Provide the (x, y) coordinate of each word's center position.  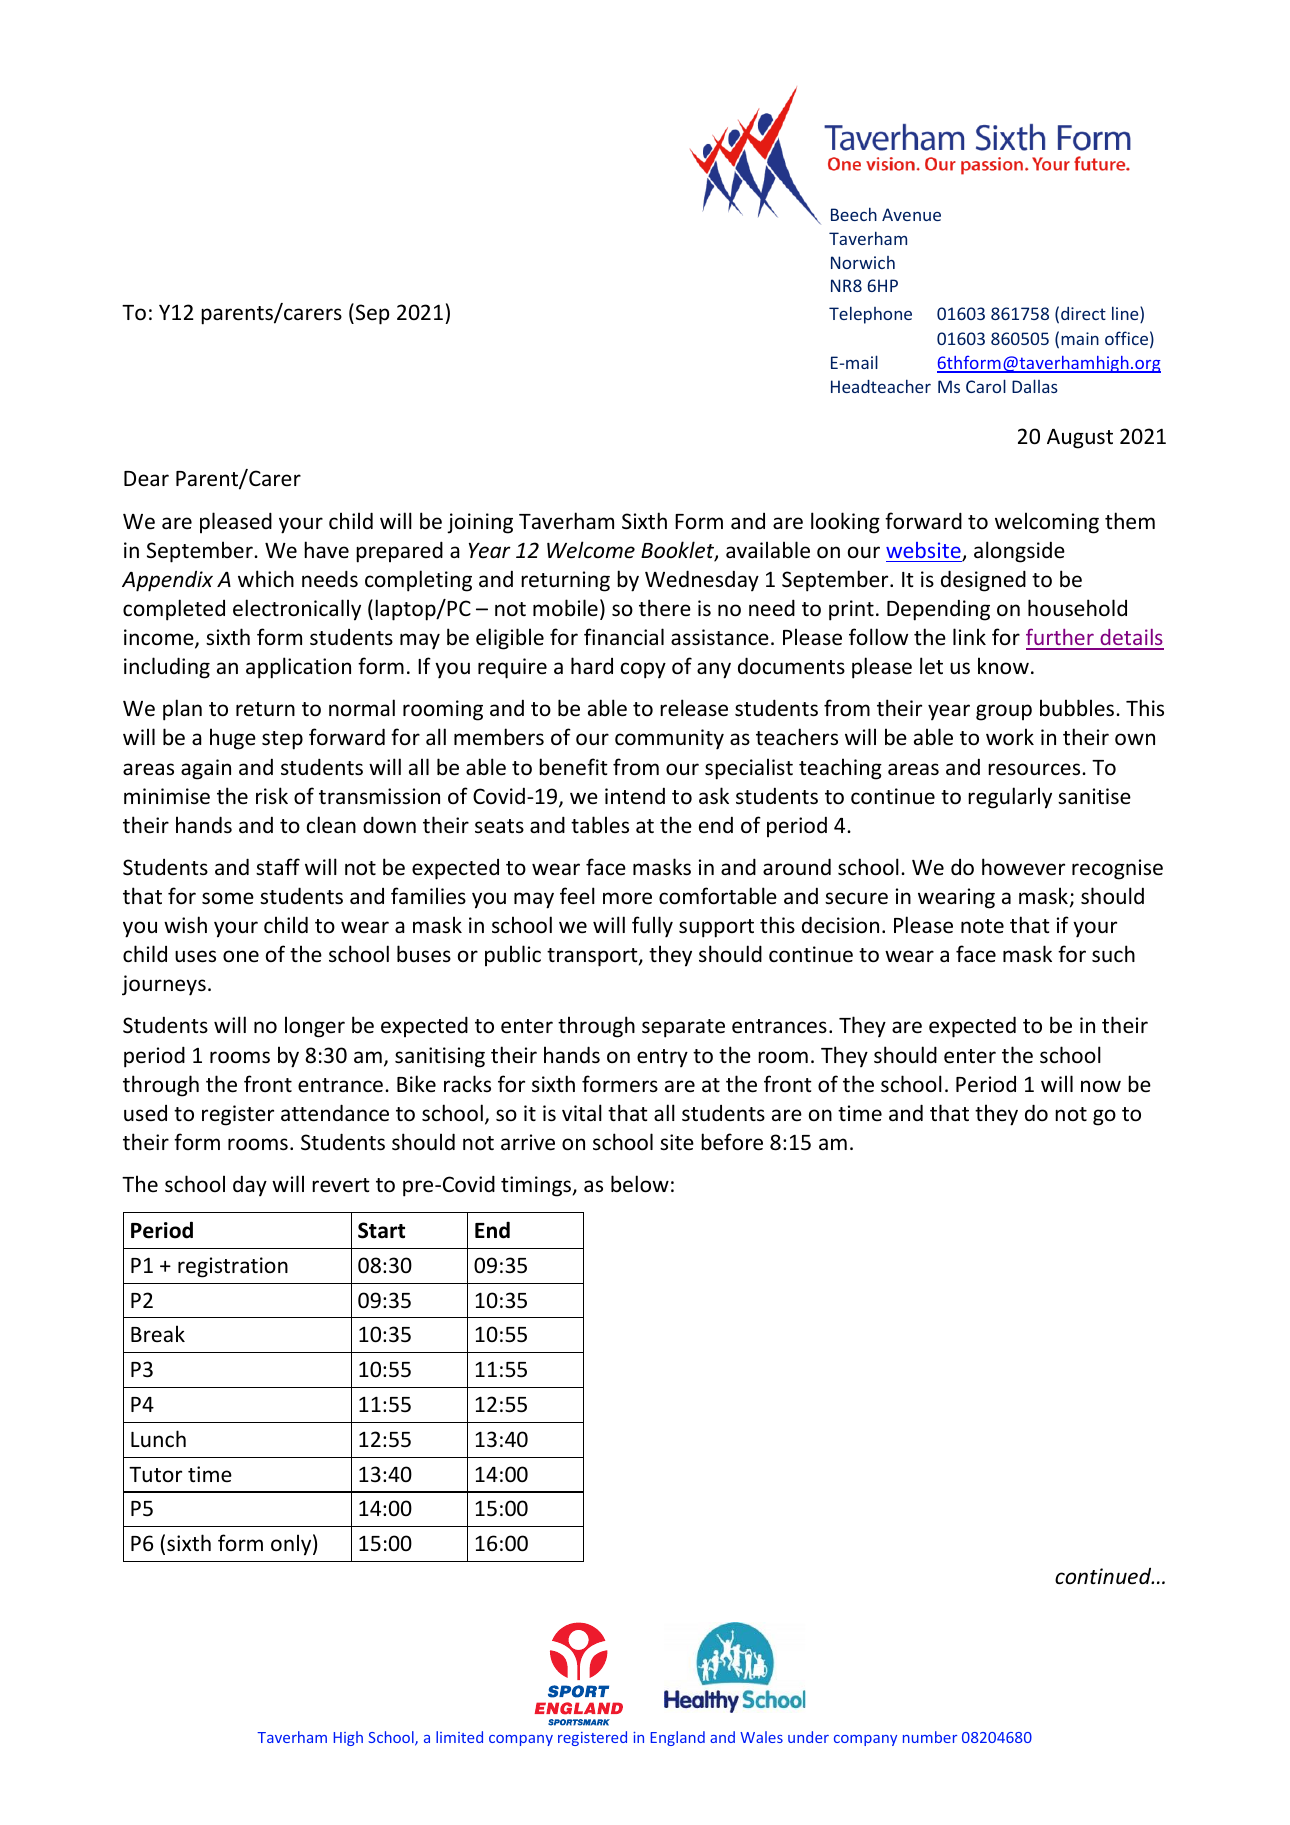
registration (233, 1267)
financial (624, 637)
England (677, 1738)
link (969, 636)
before (732, 1142)
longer (315, 1027)
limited (459, 1737)
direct (1083, 313)
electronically (297, 610)
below (640, 1184)
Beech (854, 214)
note (982, 926)
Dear (146, 479)
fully (652, 927)
